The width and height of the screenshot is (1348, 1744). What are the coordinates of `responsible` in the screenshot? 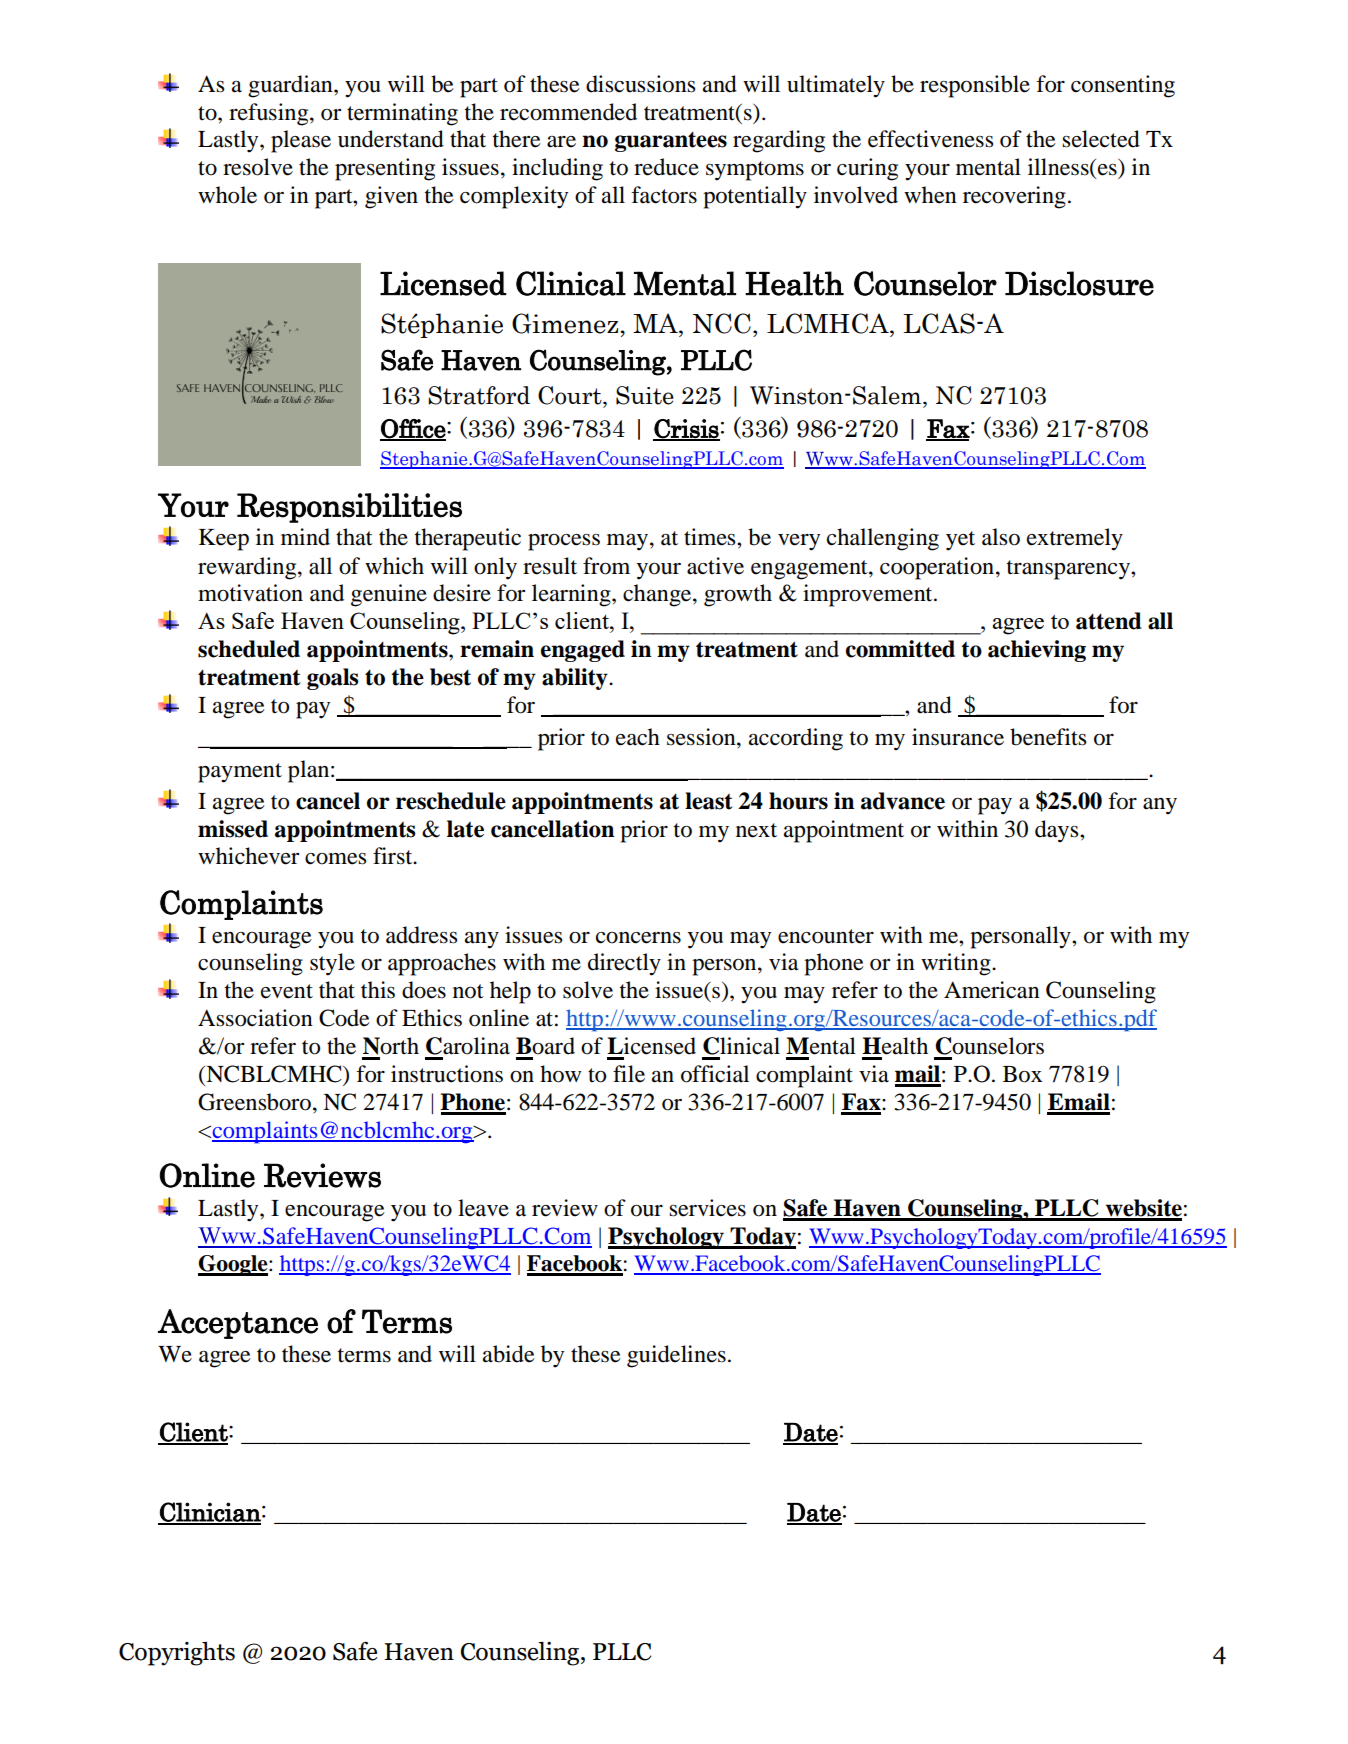 It's located at (975, 86).
